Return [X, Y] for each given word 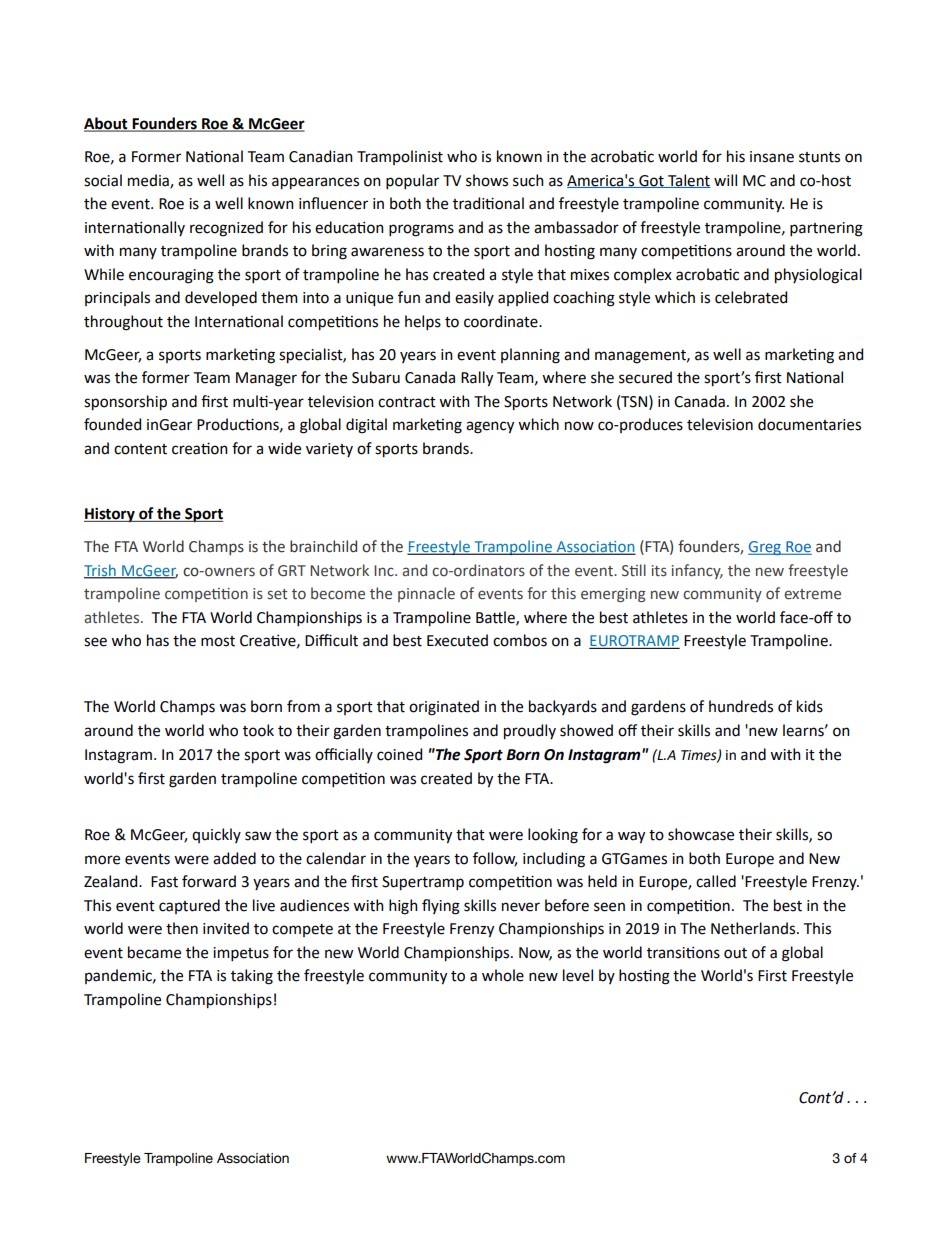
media [149, 181]
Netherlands [754, 928]
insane [772, 157]
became [154, 952]
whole [503, 975]
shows [487, 180]
